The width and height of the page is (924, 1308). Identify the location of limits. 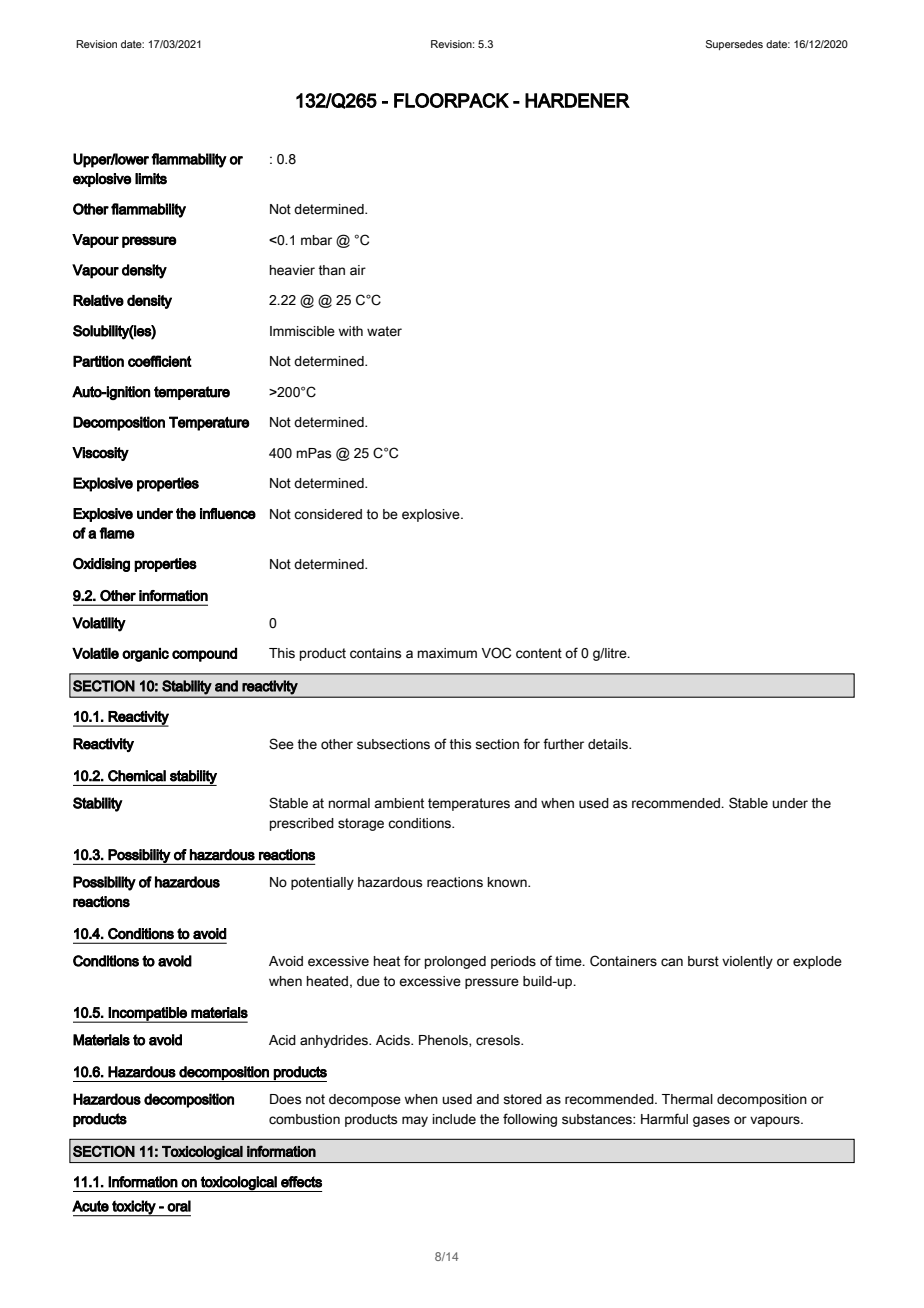
(151, 179).
